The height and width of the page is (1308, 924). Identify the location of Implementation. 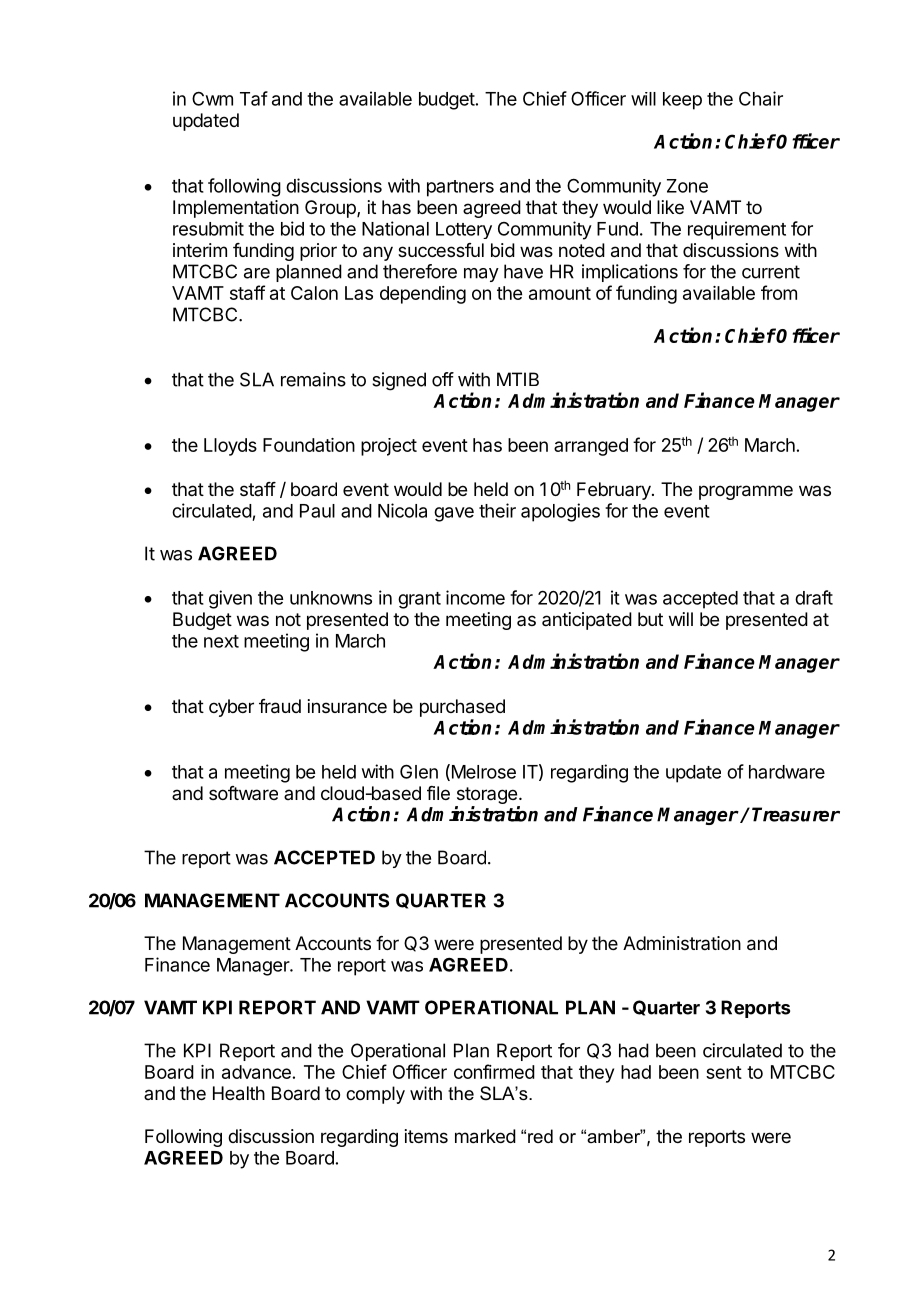
(236, 209).
